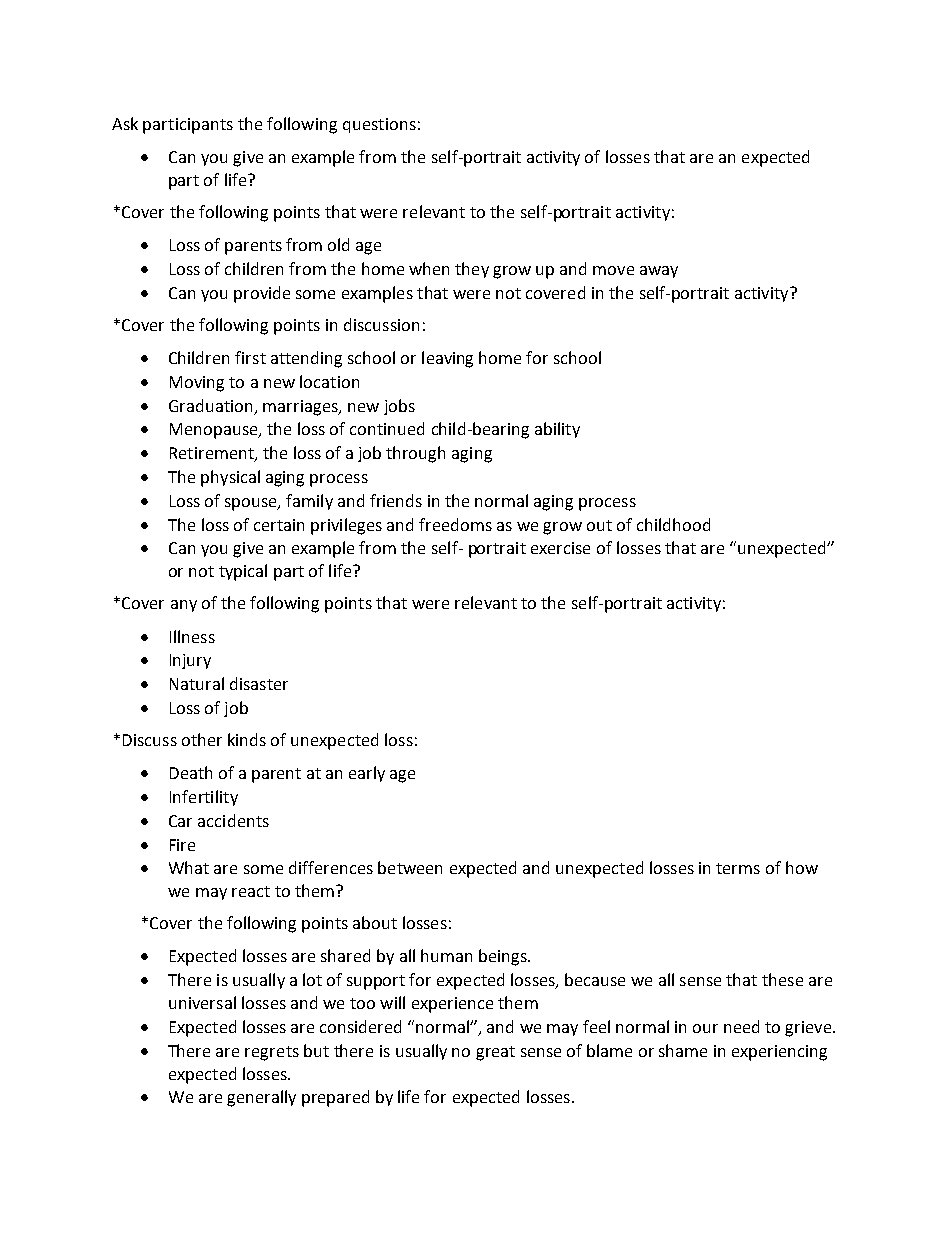 This page has width=952, height=1233. What do you see at coordinates (379, 125) in the page?
I see `questions` at bounding box center [379, 125].
